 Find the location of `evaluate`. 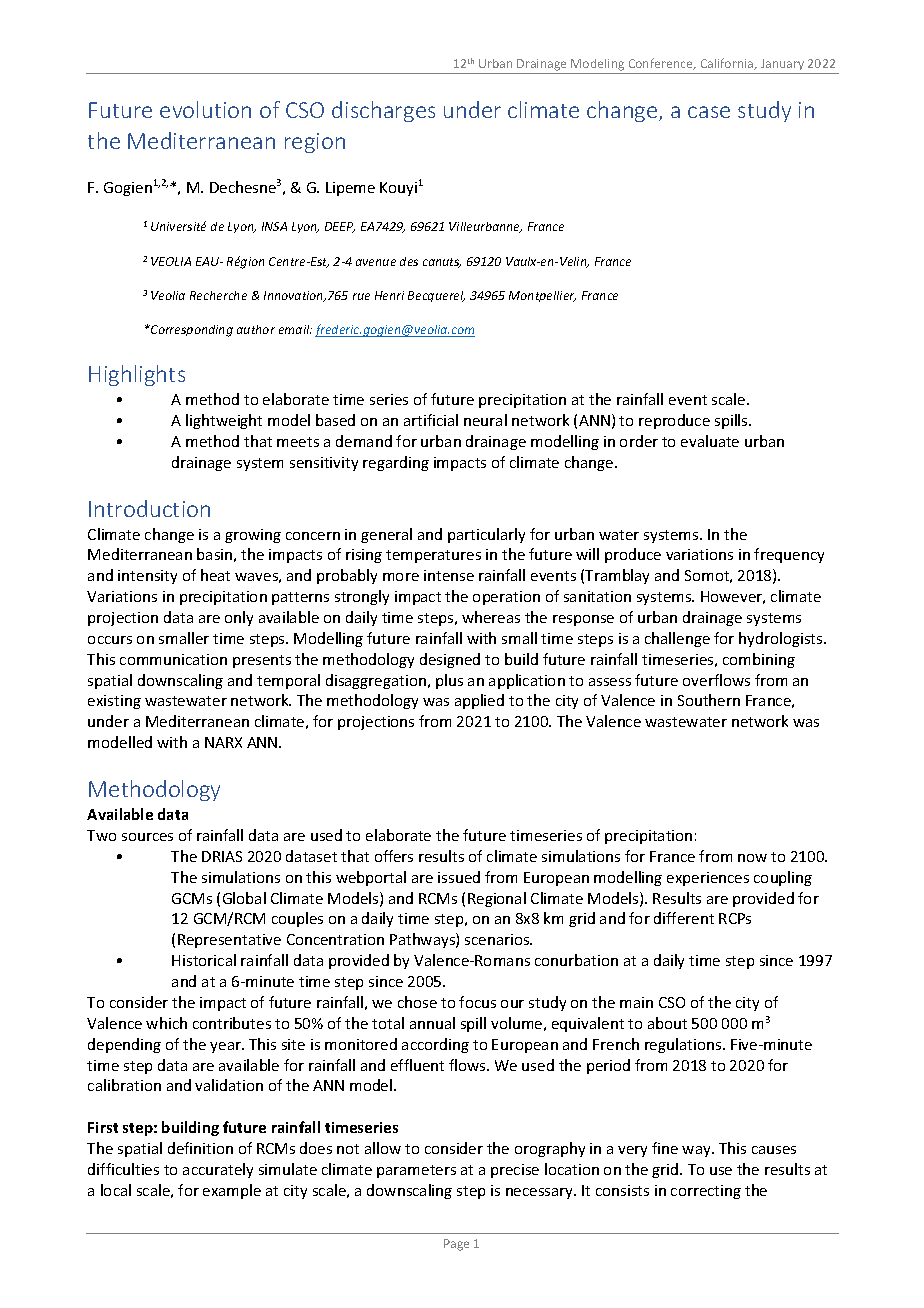

evaluate is located at coordinates (710, 441).
